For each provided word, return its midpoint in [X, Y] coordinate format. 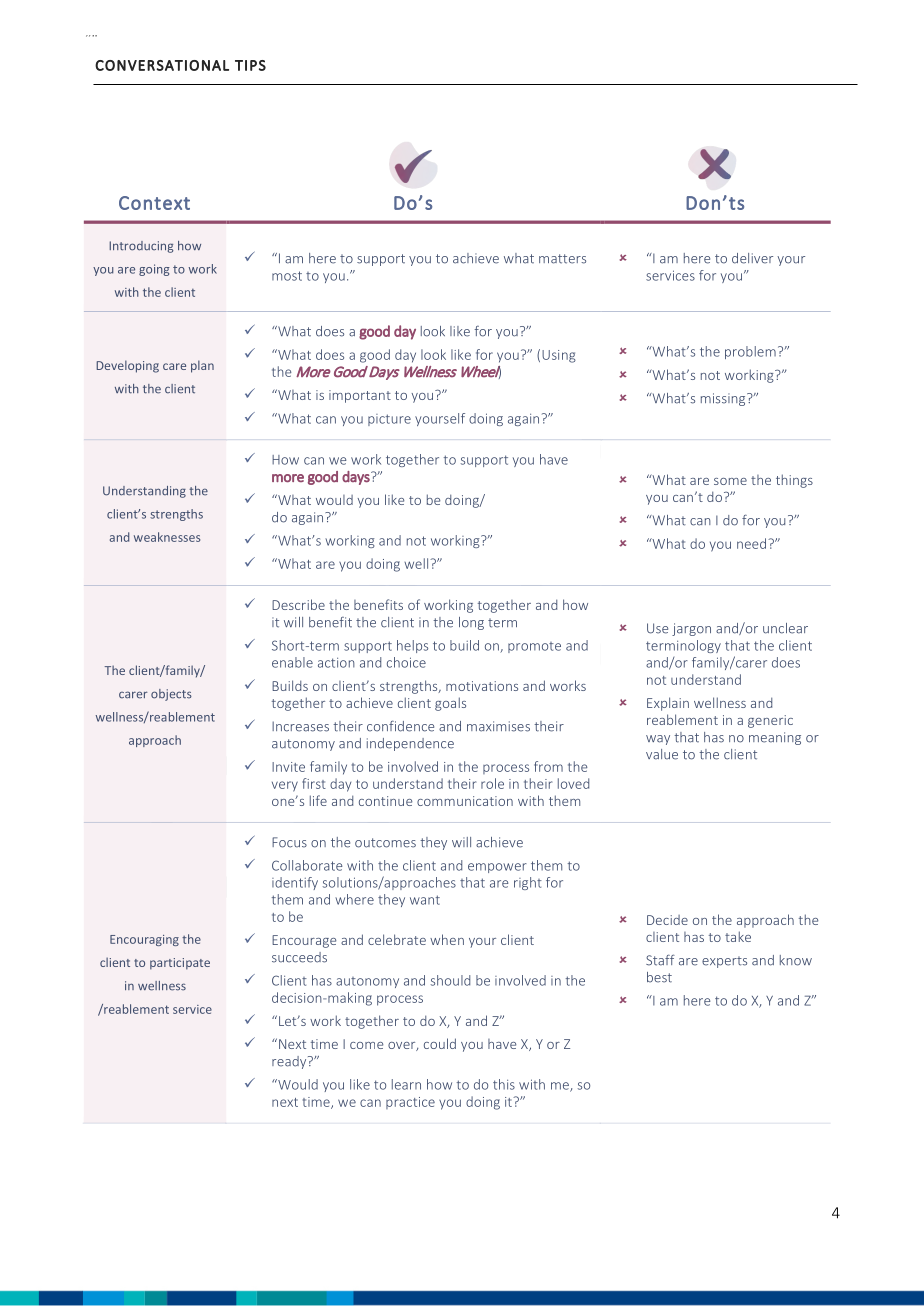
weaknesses [167, 537]
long [471, 623]
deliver [752, 258]
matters [562, 259]
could [440, 1043]
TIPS [250, 65]
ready [290, 1062]
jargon [691, 629]
